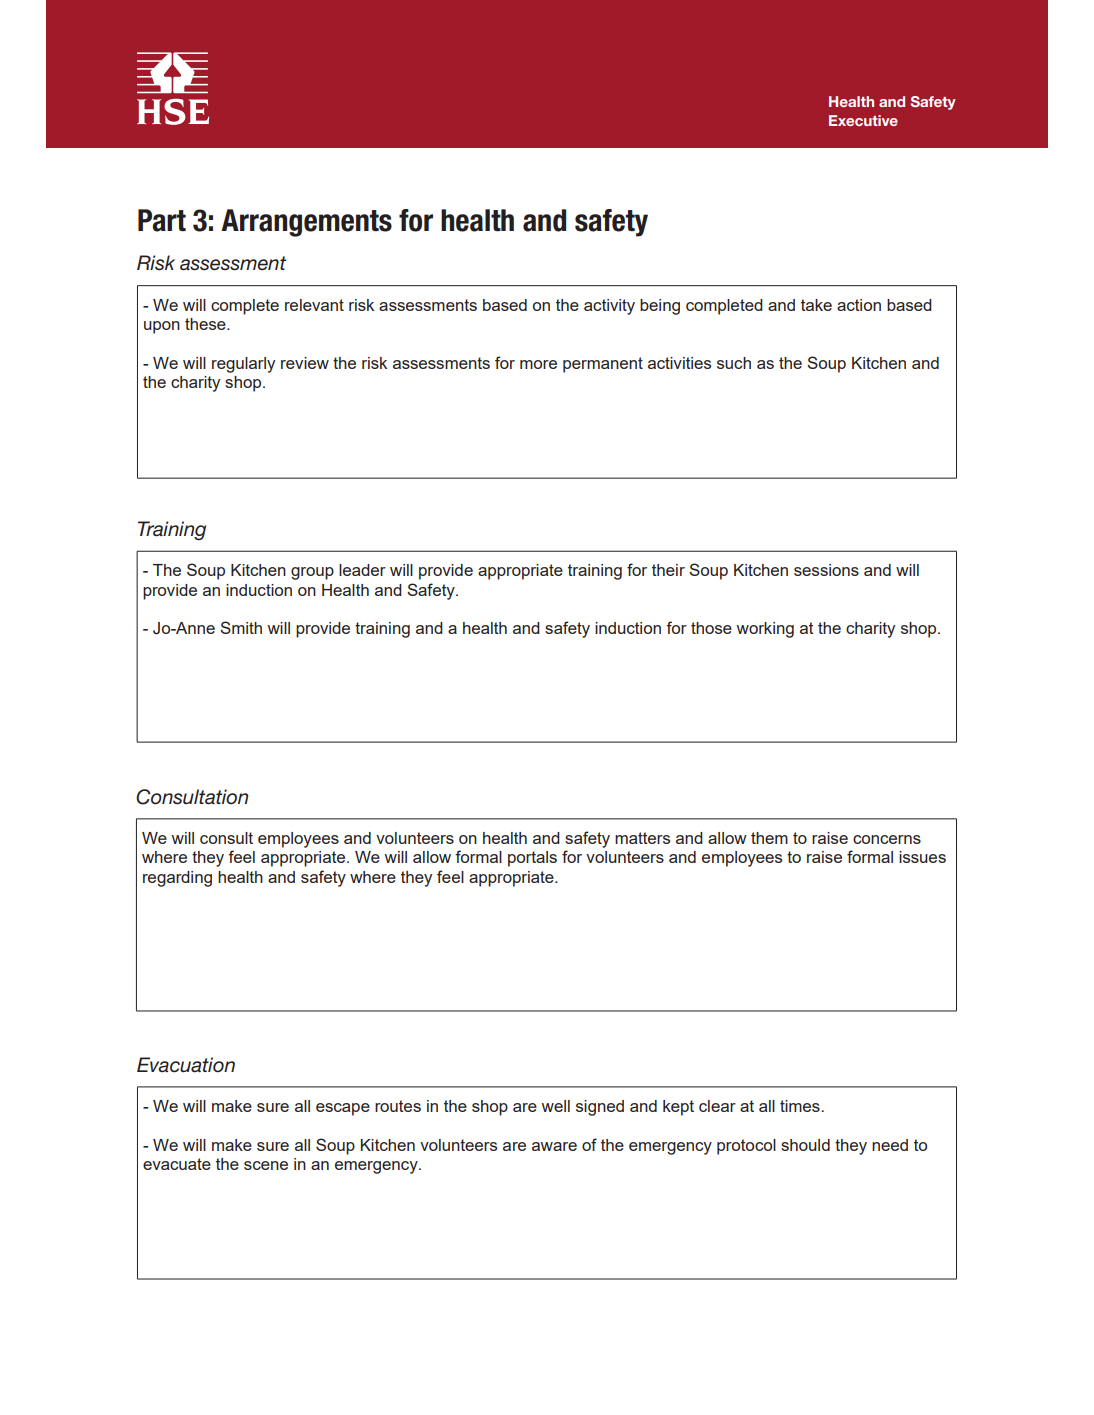  What do you see at coordinates (306, 223) in the screenshot?
I see `Arrangements` at bounding box center [306, 223].
